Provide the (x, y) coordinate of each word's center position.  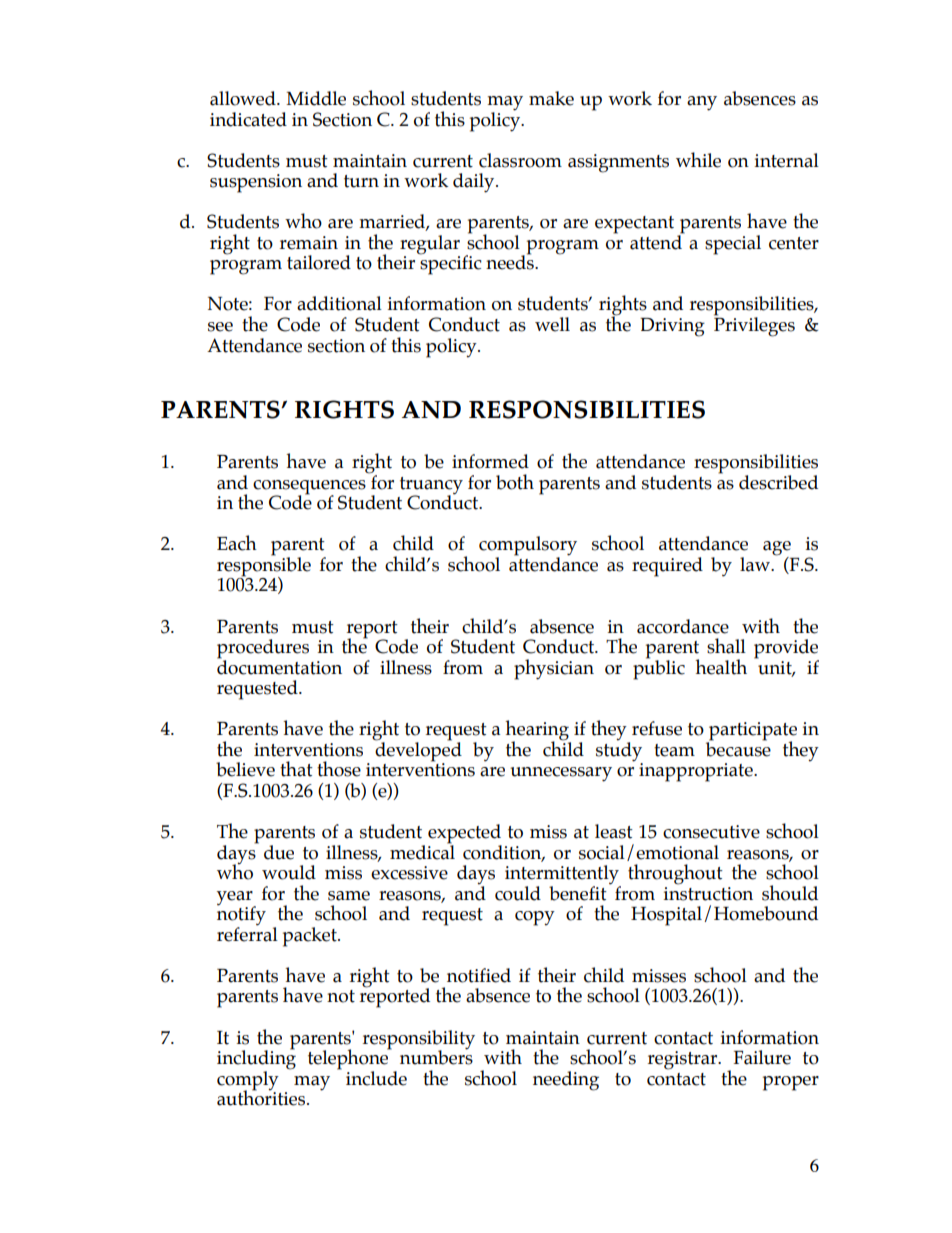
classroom (520, 160)
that (296, 769)
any (702, 103)
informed (490, 461)
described (778, 482)
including (256, 1060)
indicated (248, 119)
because (738, 748)
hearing (538, 731)
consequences (309, 488)
